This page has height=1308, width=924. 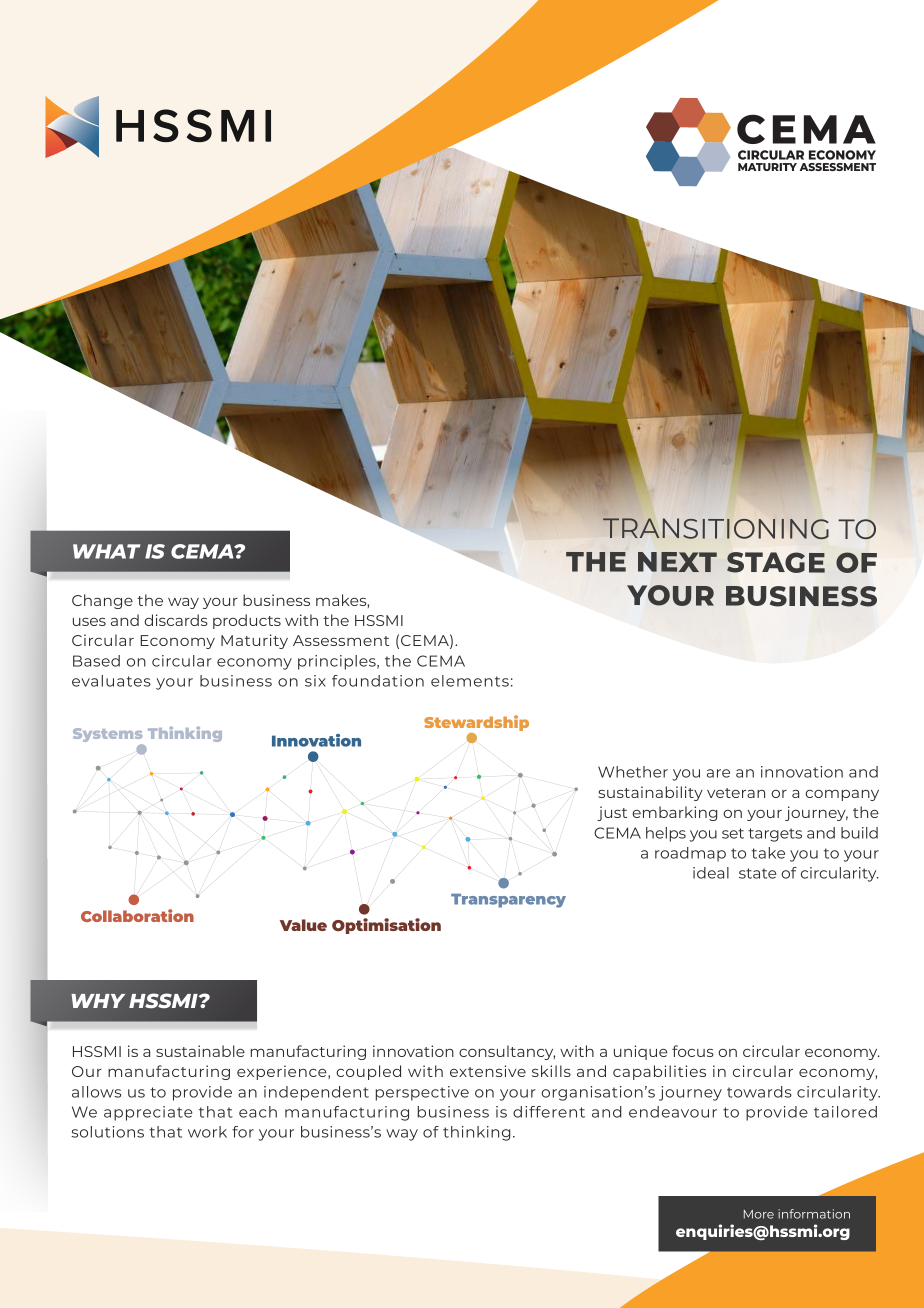 I want to click on Stewardship, so click(x=476, y=724).
